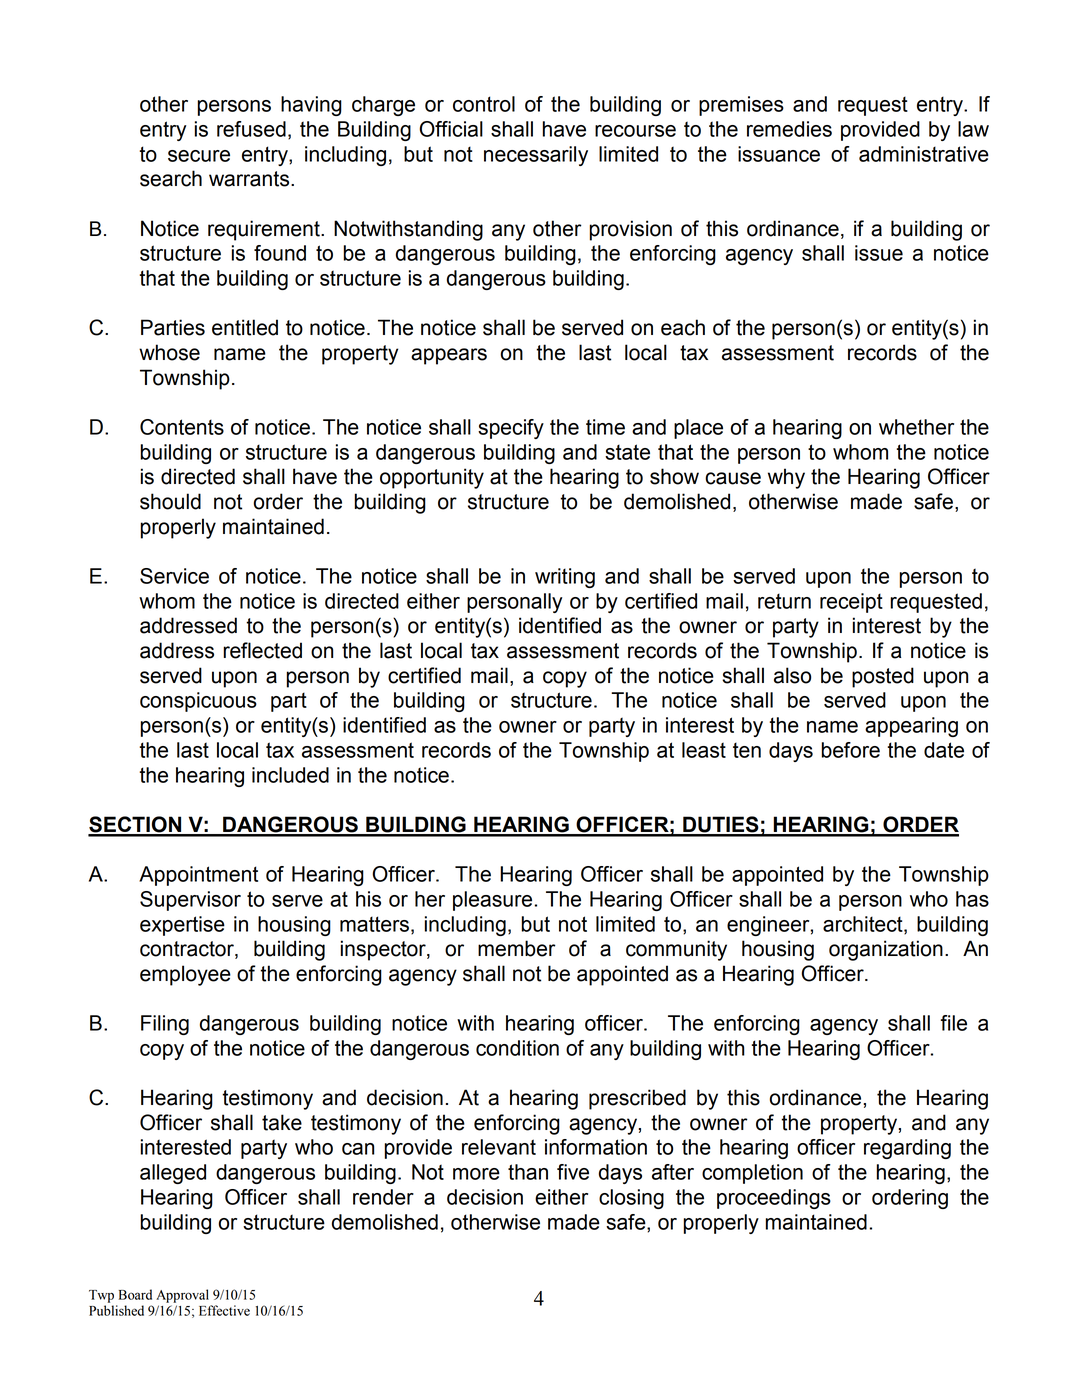 The image size is (1078, 1395). Describe the element at coordinates (517, 948) in the screenshot. I see `member` at that location.
